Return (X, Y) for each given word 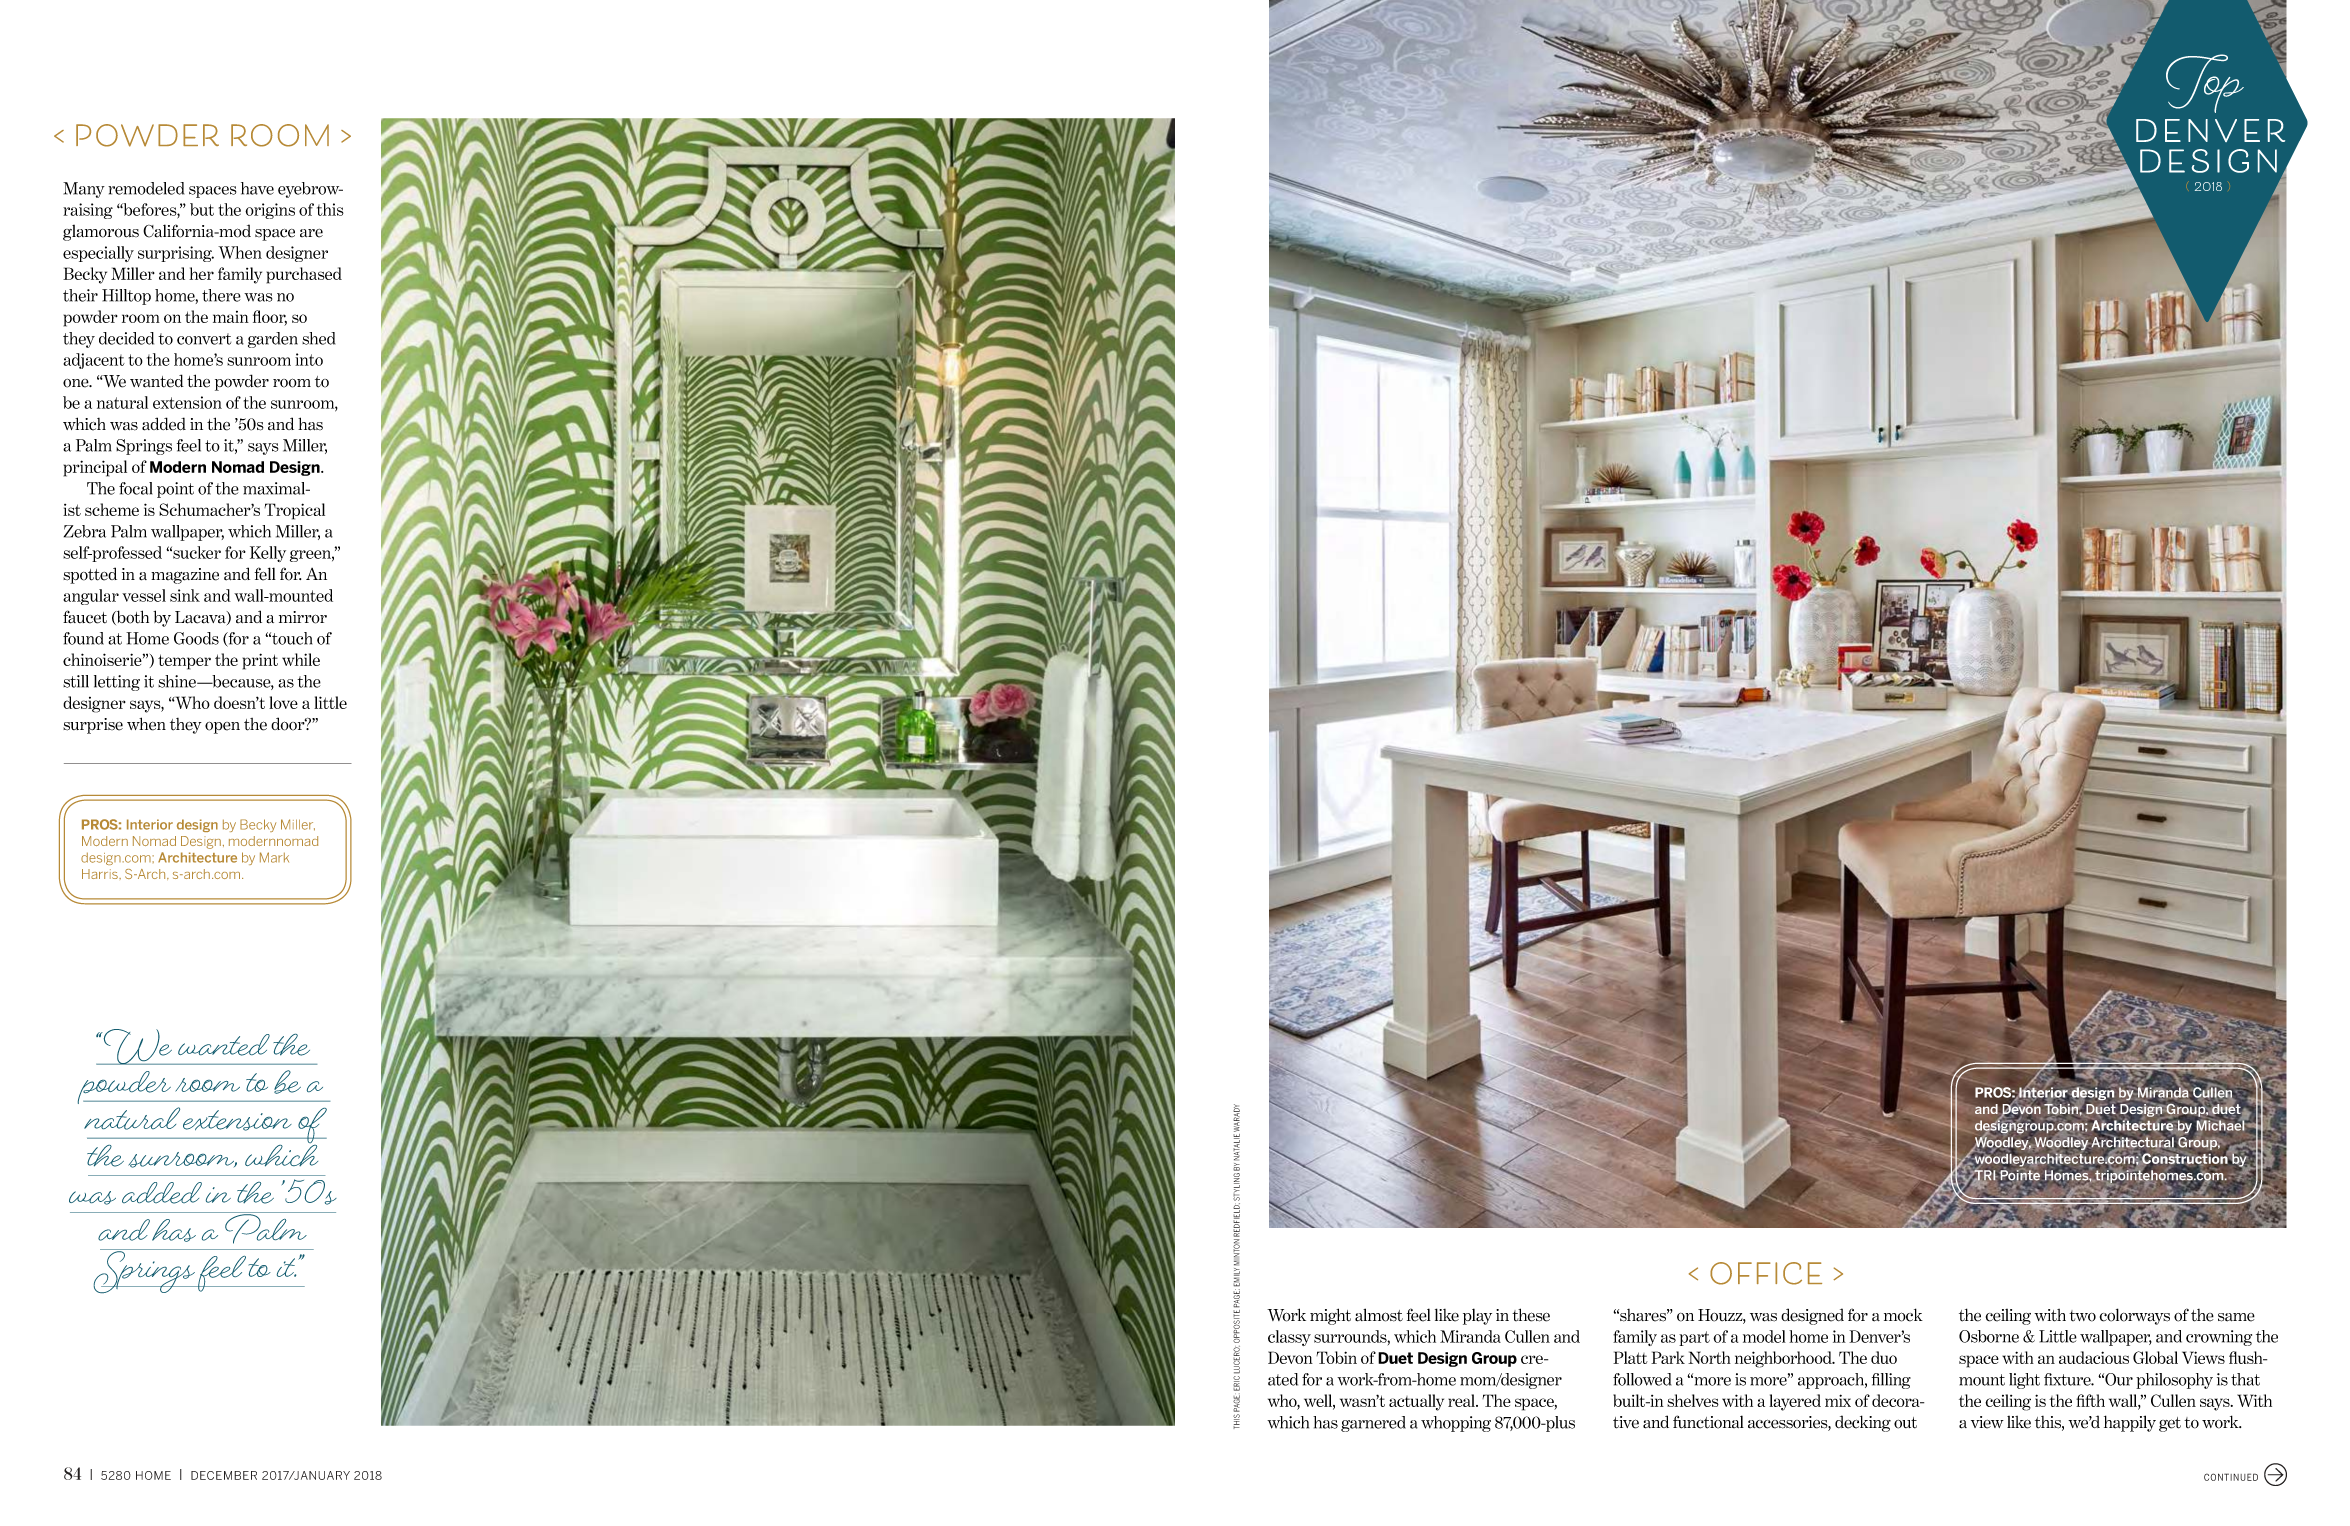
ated (1283, 1379)
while (301, 659)
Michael (2220, 1125)
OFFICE (1766, 1273)
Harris (101, 874)
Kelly (268, 554)
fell (265, 574)
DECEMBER (224, 1475)
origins (270, 211)
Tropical (294, 511)
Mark (274, 857)
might (1330, 1316)
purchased (304, 275)
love (283, 702)
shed (318, 338)
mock (1903, 1315)
